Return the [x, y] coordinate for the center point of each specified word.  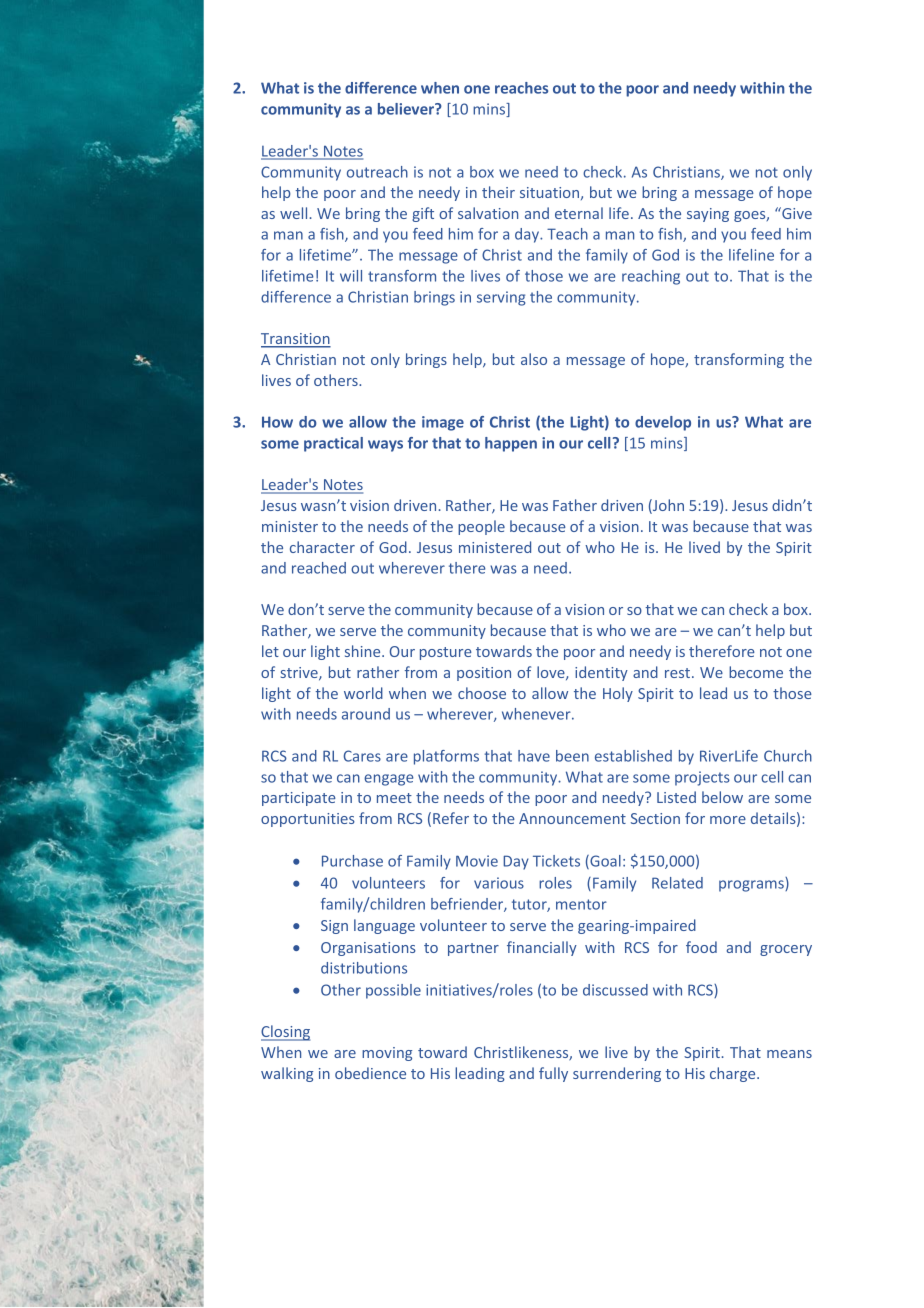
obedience [370, 1073]
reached [319, 568]
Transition [296, 340]
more [728, 820]
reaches [521, 88]
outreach [377, 172]
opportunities [308, 820]
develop [663, 423]
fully [553, 1074]
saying [708, 215]
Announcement [572, 818]
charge [734, 1074]
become [756, 672]
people [481, 527]
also [534, 359]
